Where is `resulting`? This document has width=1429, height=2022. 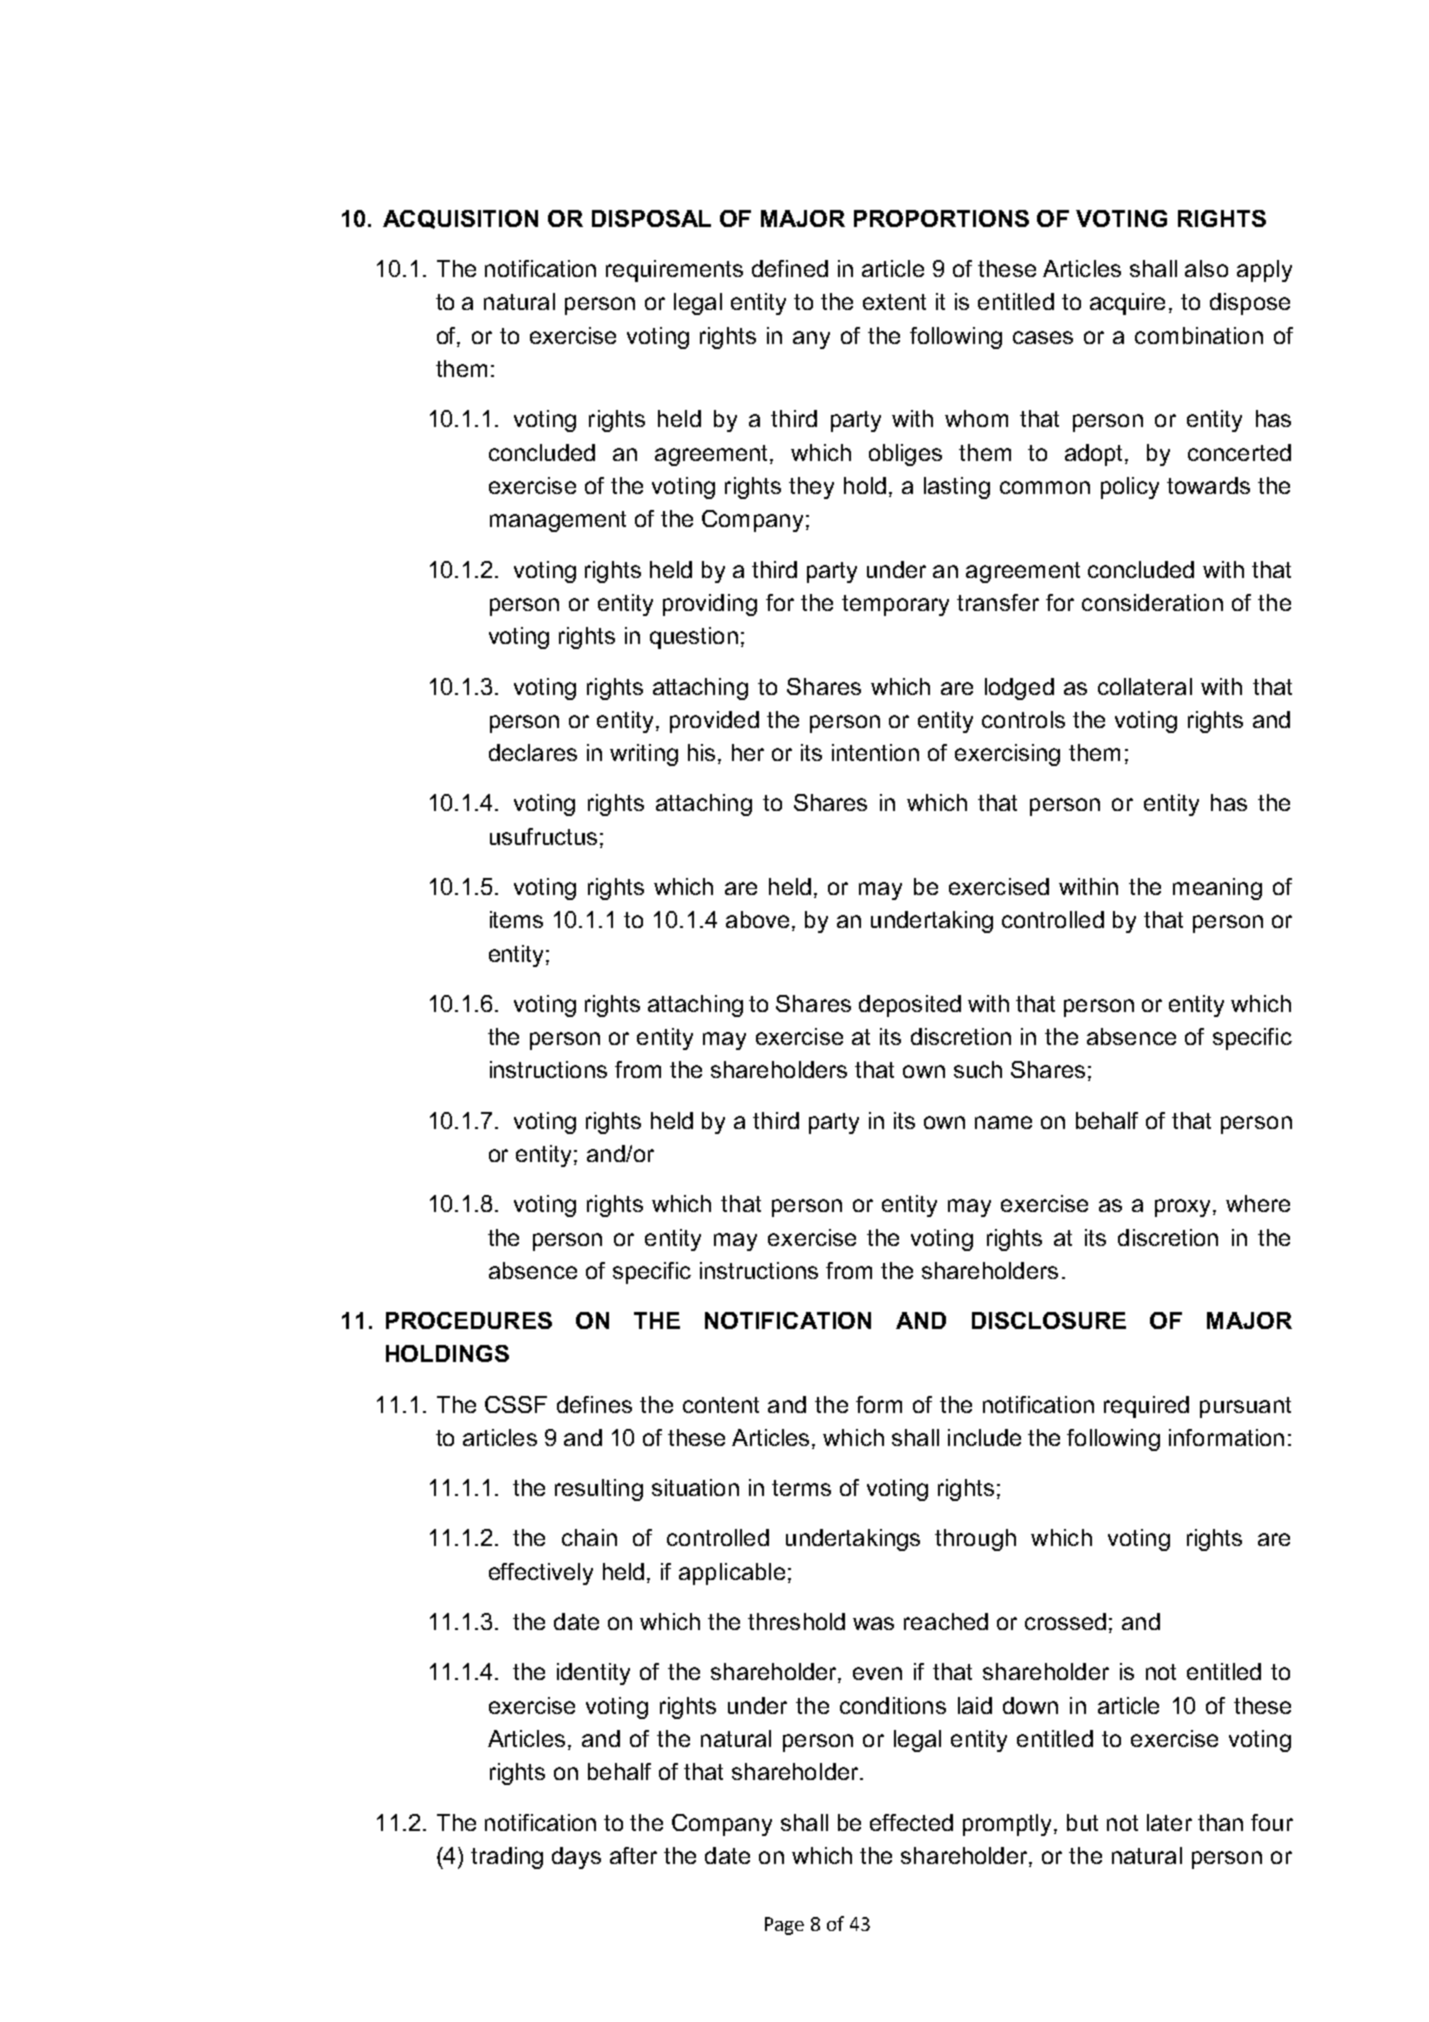 resulting is located at coordinates (599, 1490).
